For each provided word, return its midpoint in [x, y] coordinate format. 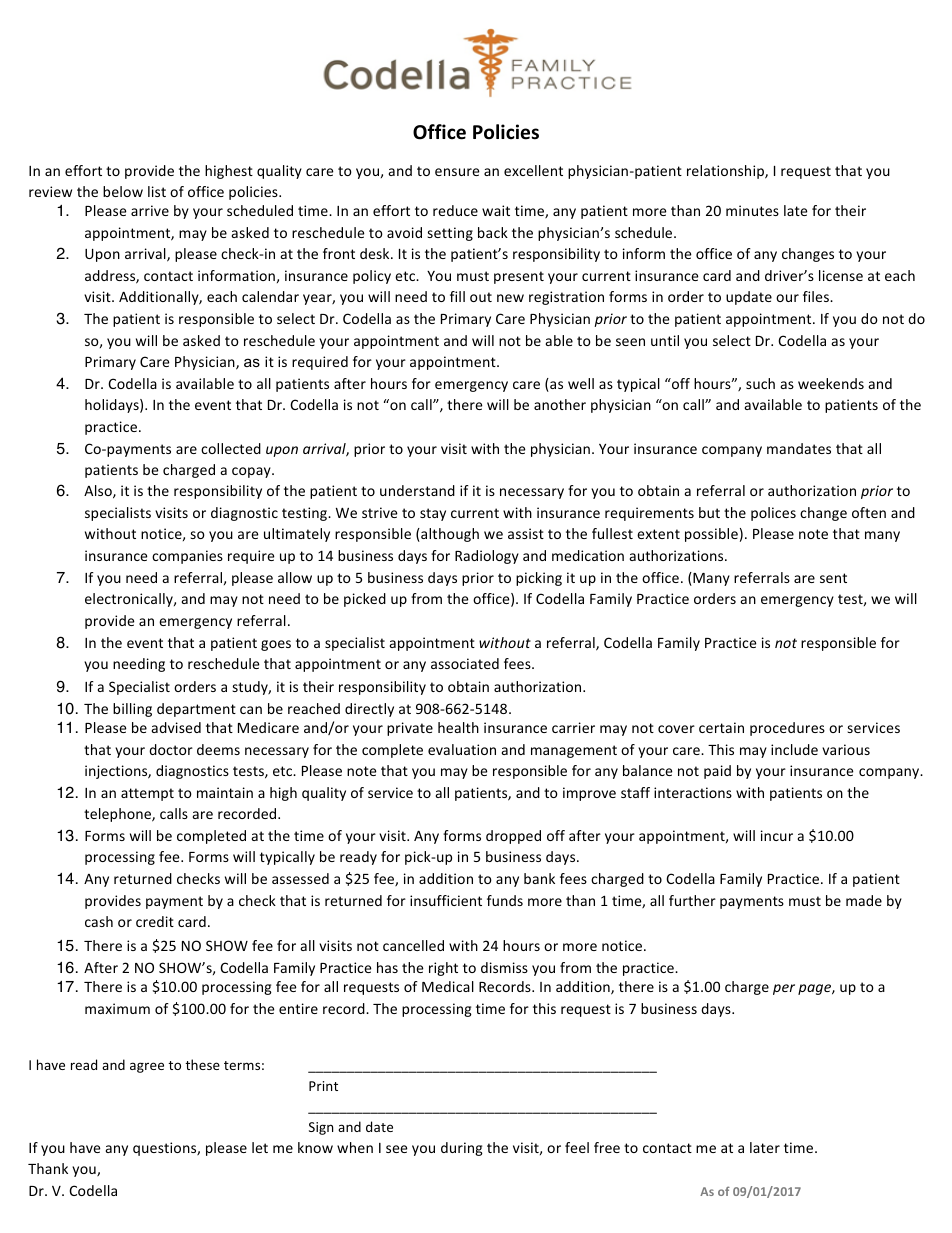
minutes [752, 210]
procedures [787, 729]
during [462, 1149]
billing [132, 710]
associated [465, 663]
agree [147, 1067]
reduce [455, 210]
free [607, 1147]
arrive [150, 210]
